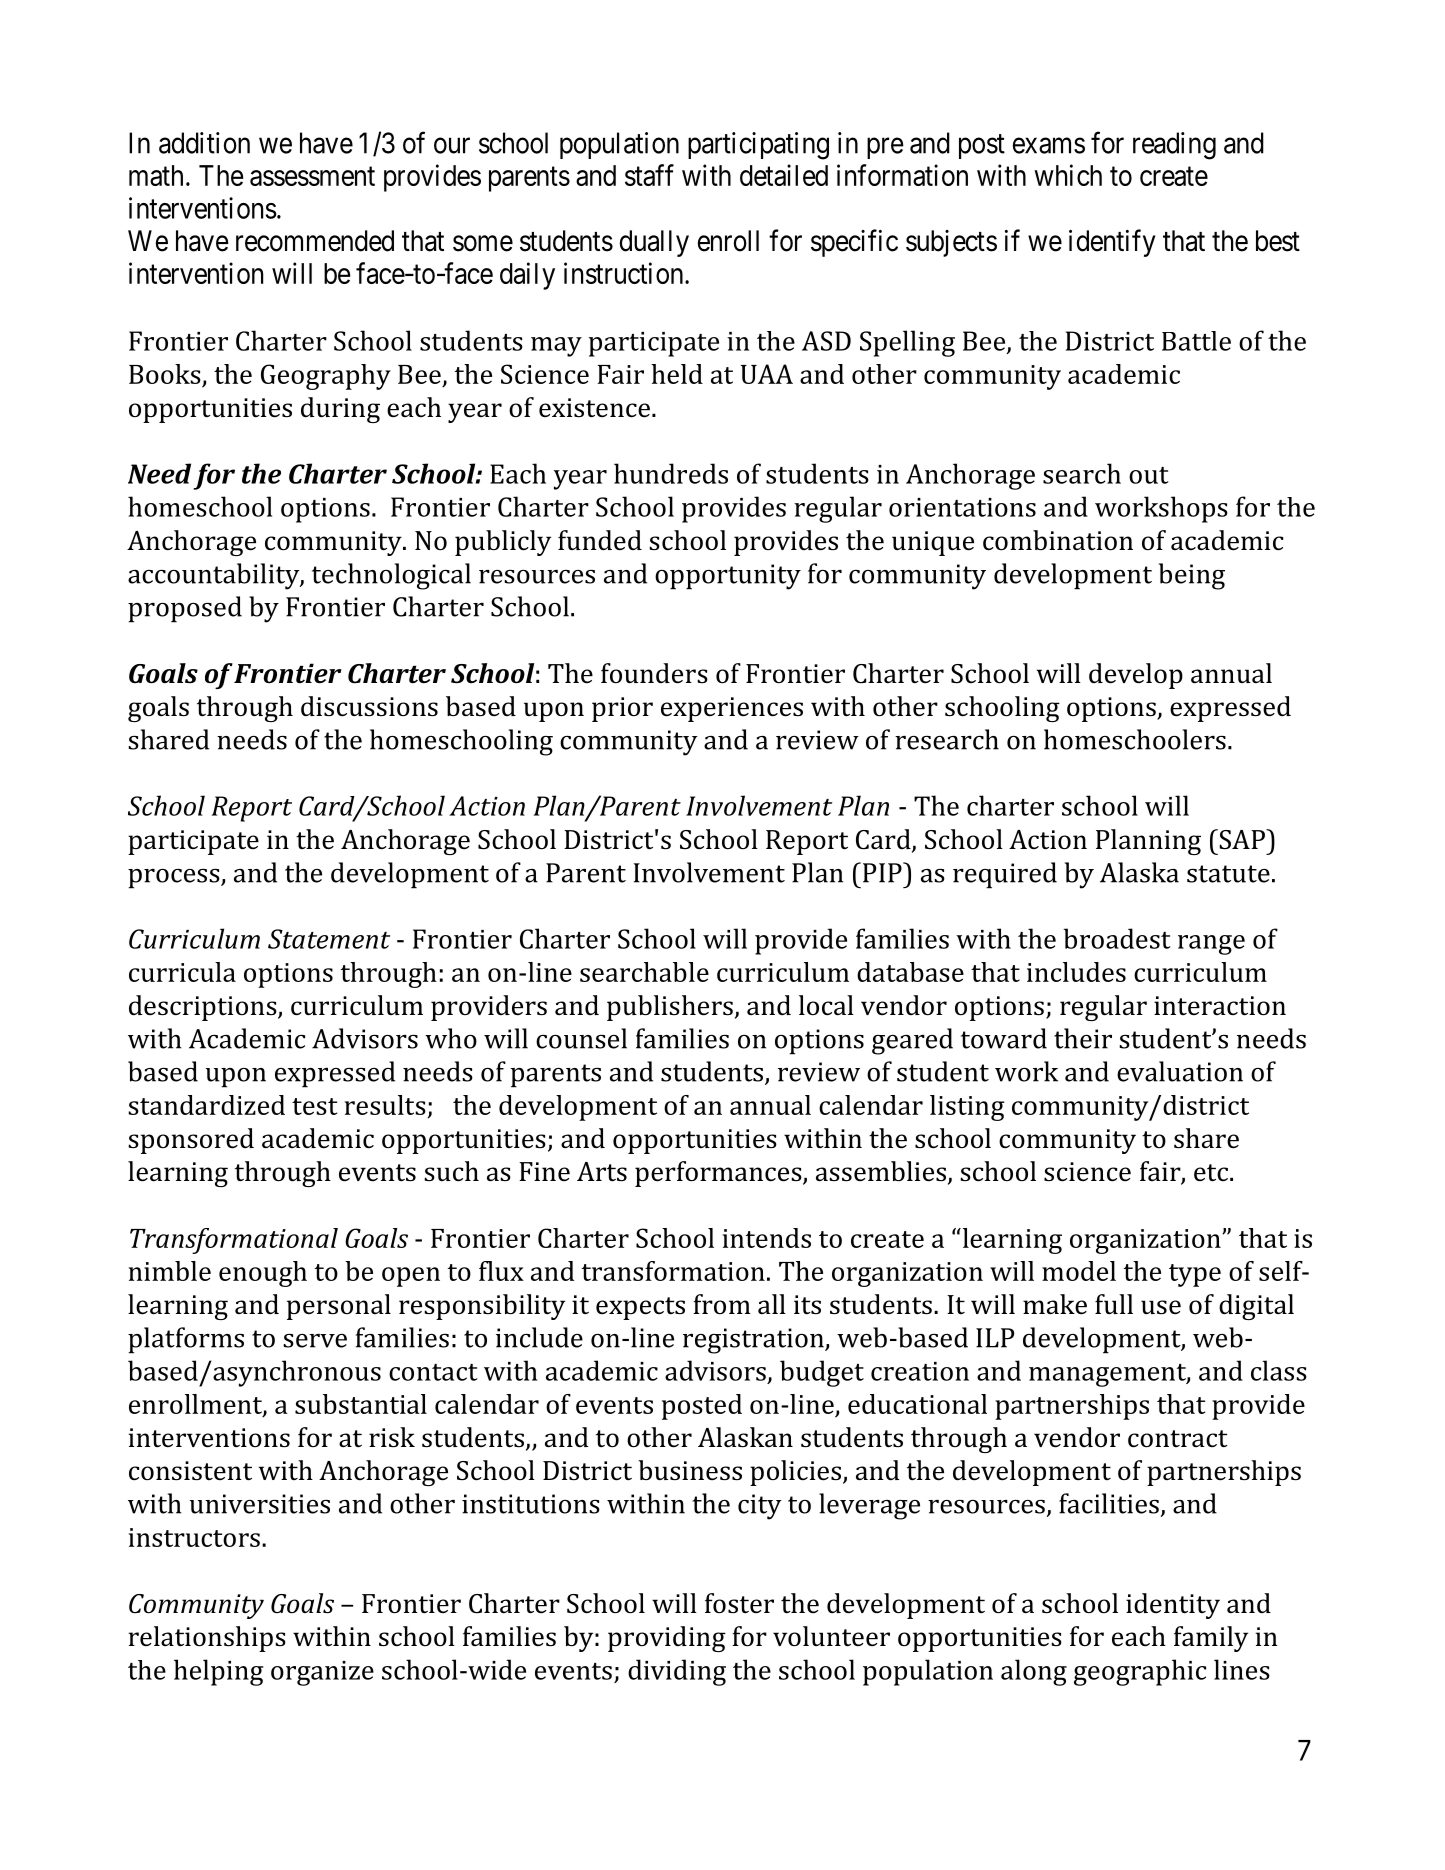 The height and width of the screenshot is (1870, 1445). Describe the element at coordinates (1211, 1173) in the screenshot. I see `etc` at that location.
